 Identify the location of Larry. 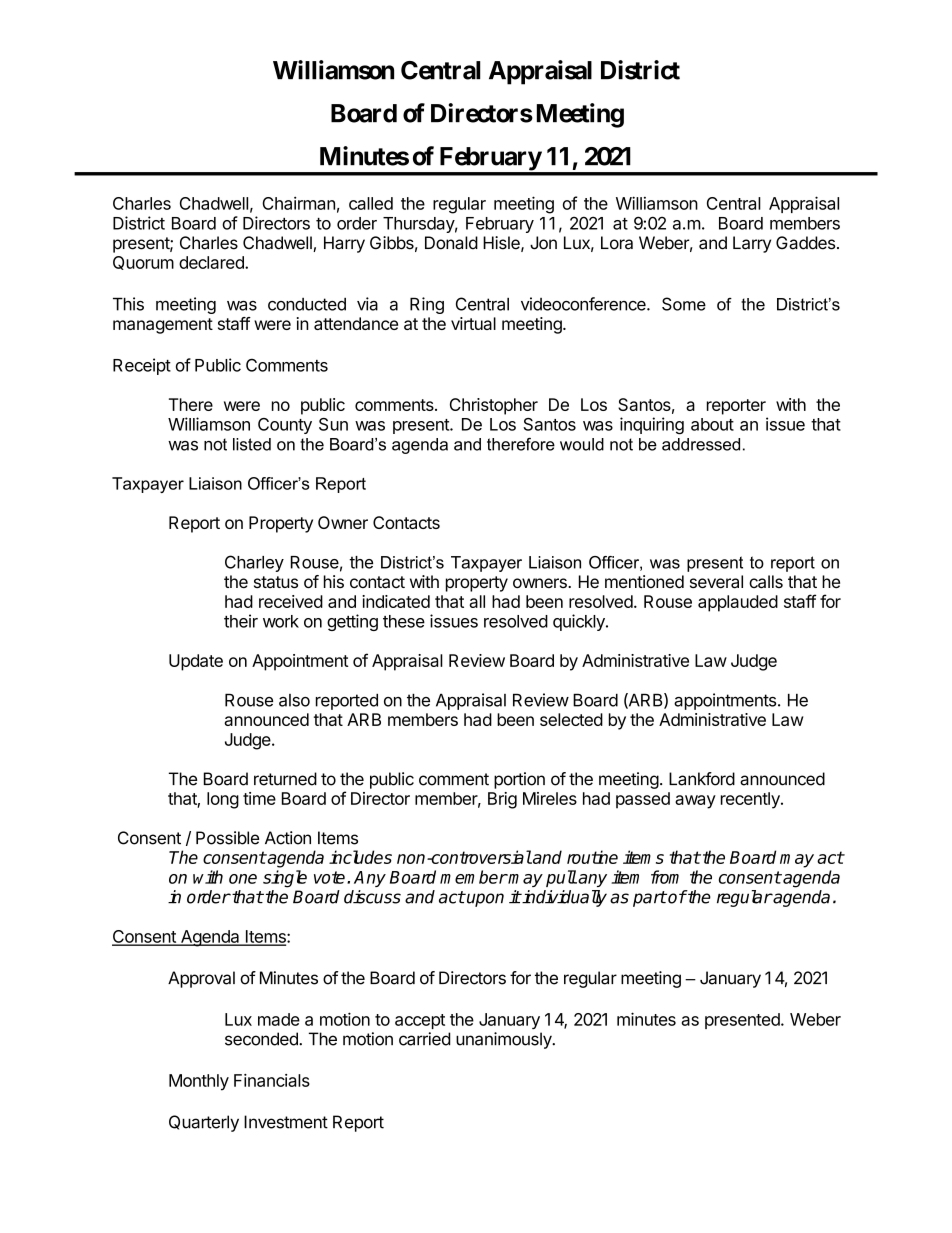
(752, 244).
